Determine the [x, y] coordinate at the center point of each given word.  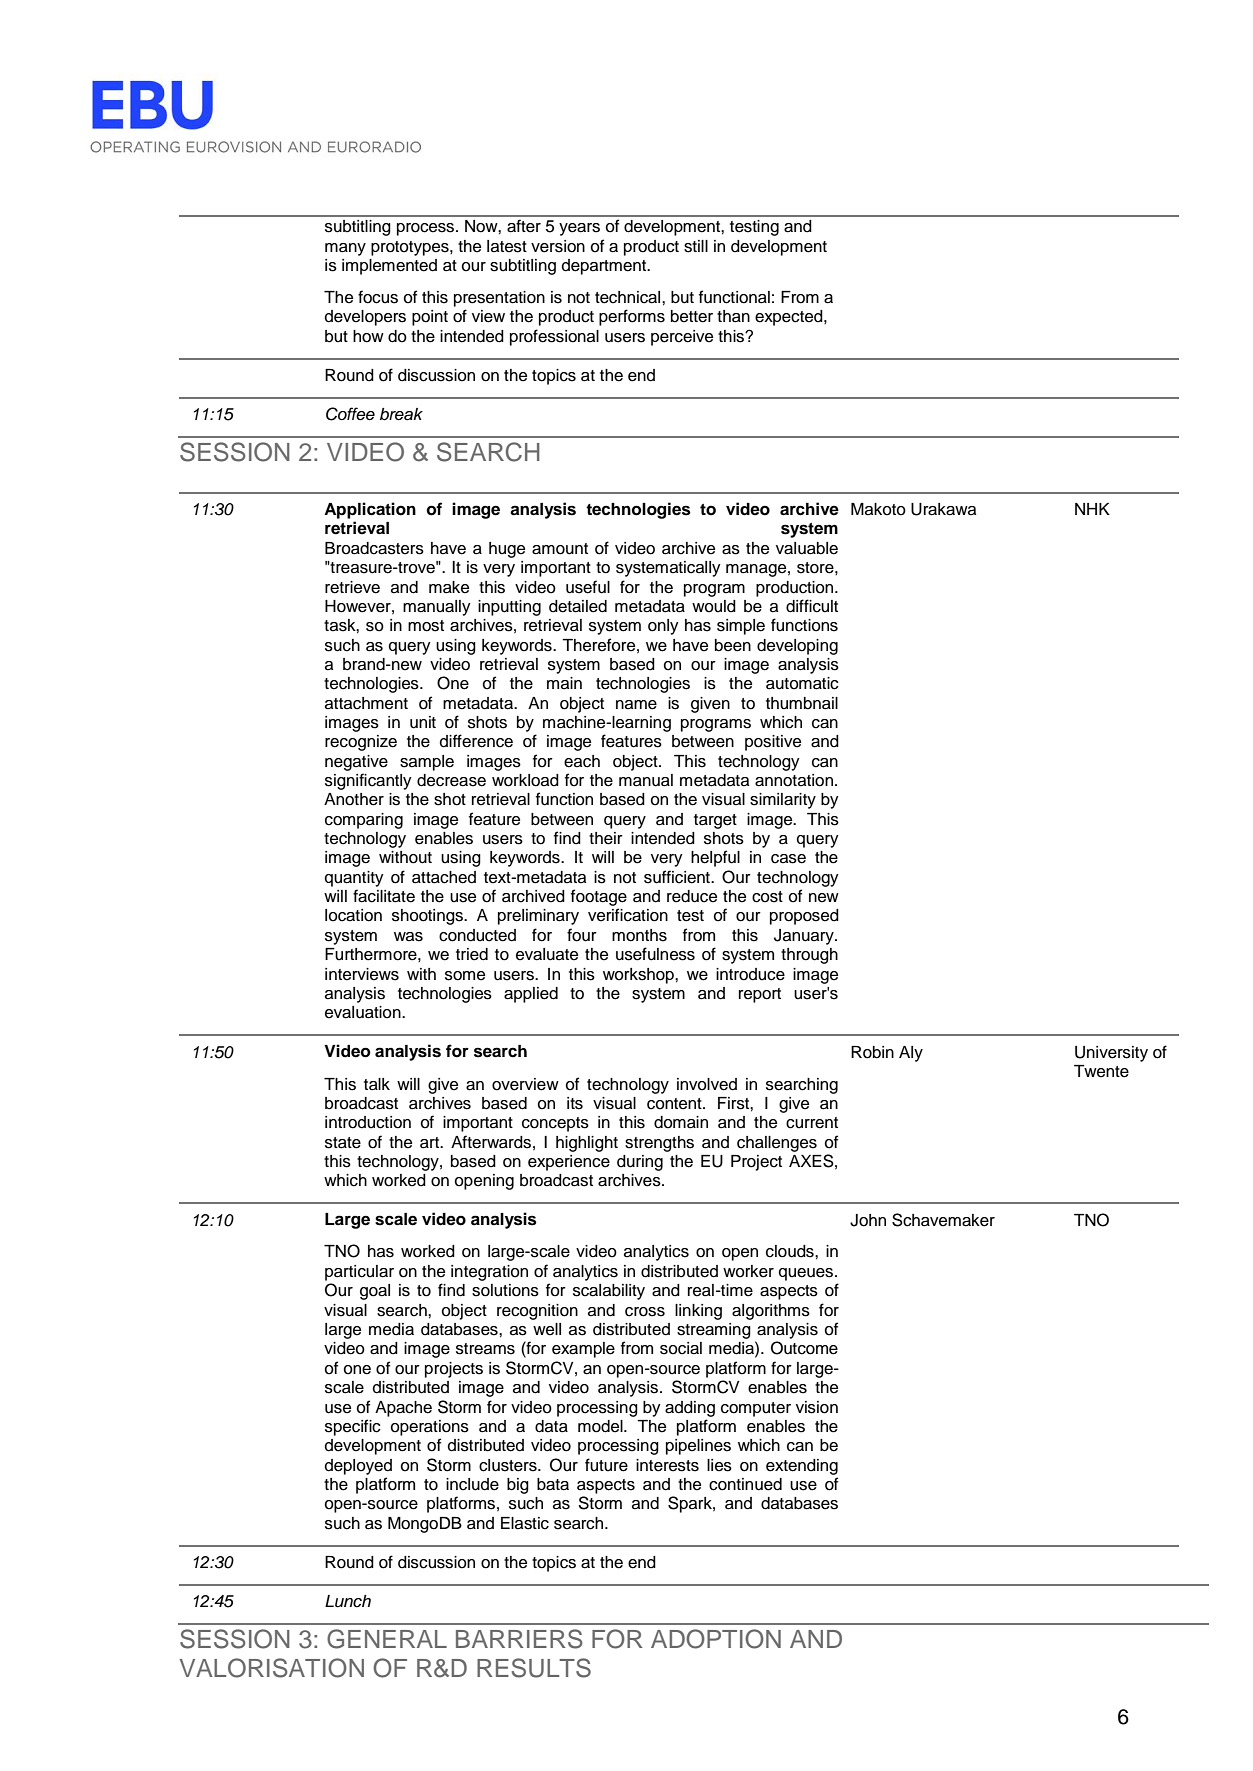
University [1111, 1054]
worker [748, 1271]
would [714, 606]
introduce [750, 974]
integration [489, 1273]
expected [790, 318]
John [868, 1220]
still [696, 246]
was [408, 937]
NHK [1092, 509]
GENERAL [387, 1639]
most [426, 626]
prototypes [411, 248]
